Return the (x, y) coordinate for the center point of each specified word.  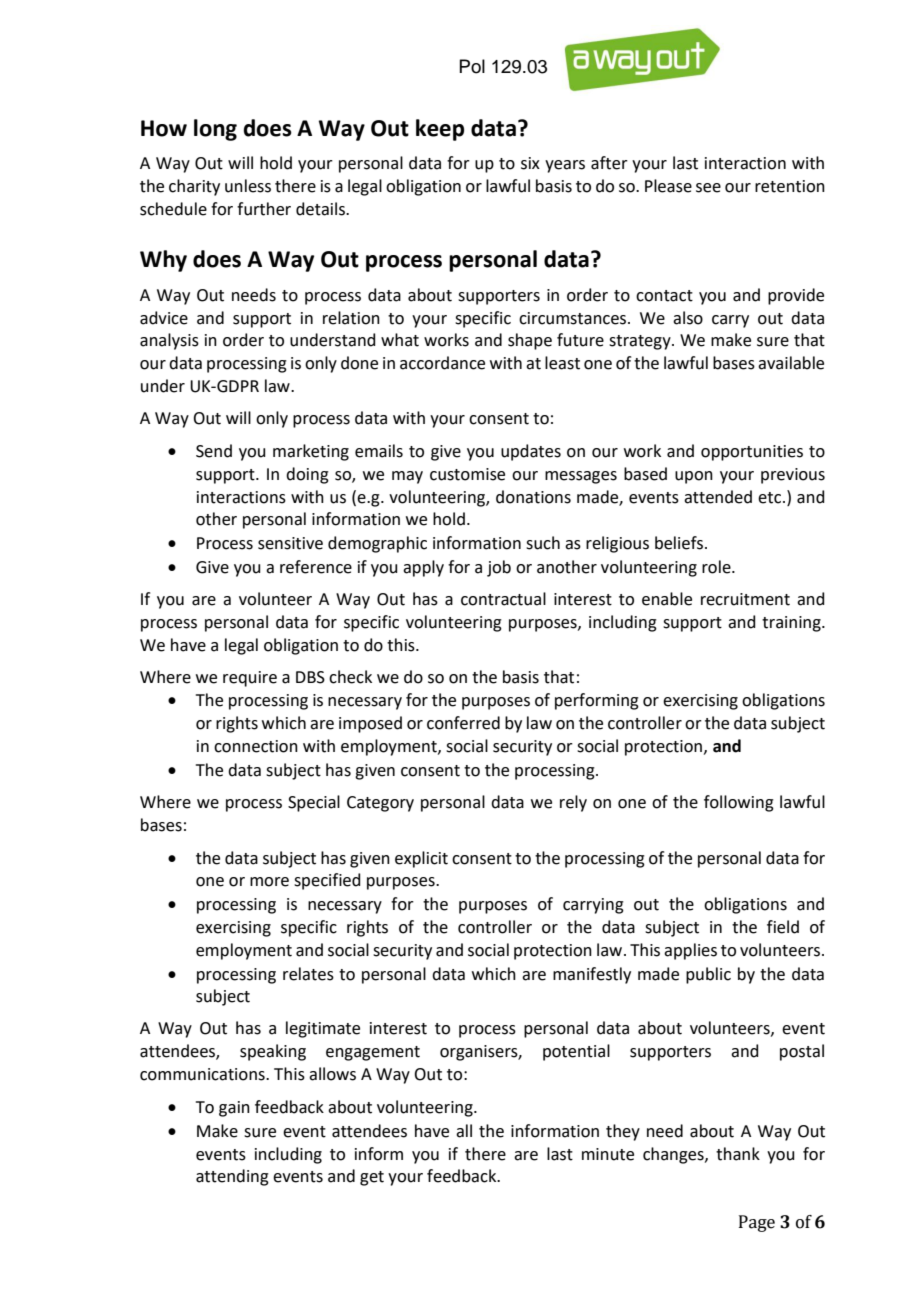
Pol (472, 66)
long (215, 130)
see (708, 188)
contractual (503, 599)
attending (232, 1177)
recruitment (745, 599)
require (250, 679)
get (372, 1178)
